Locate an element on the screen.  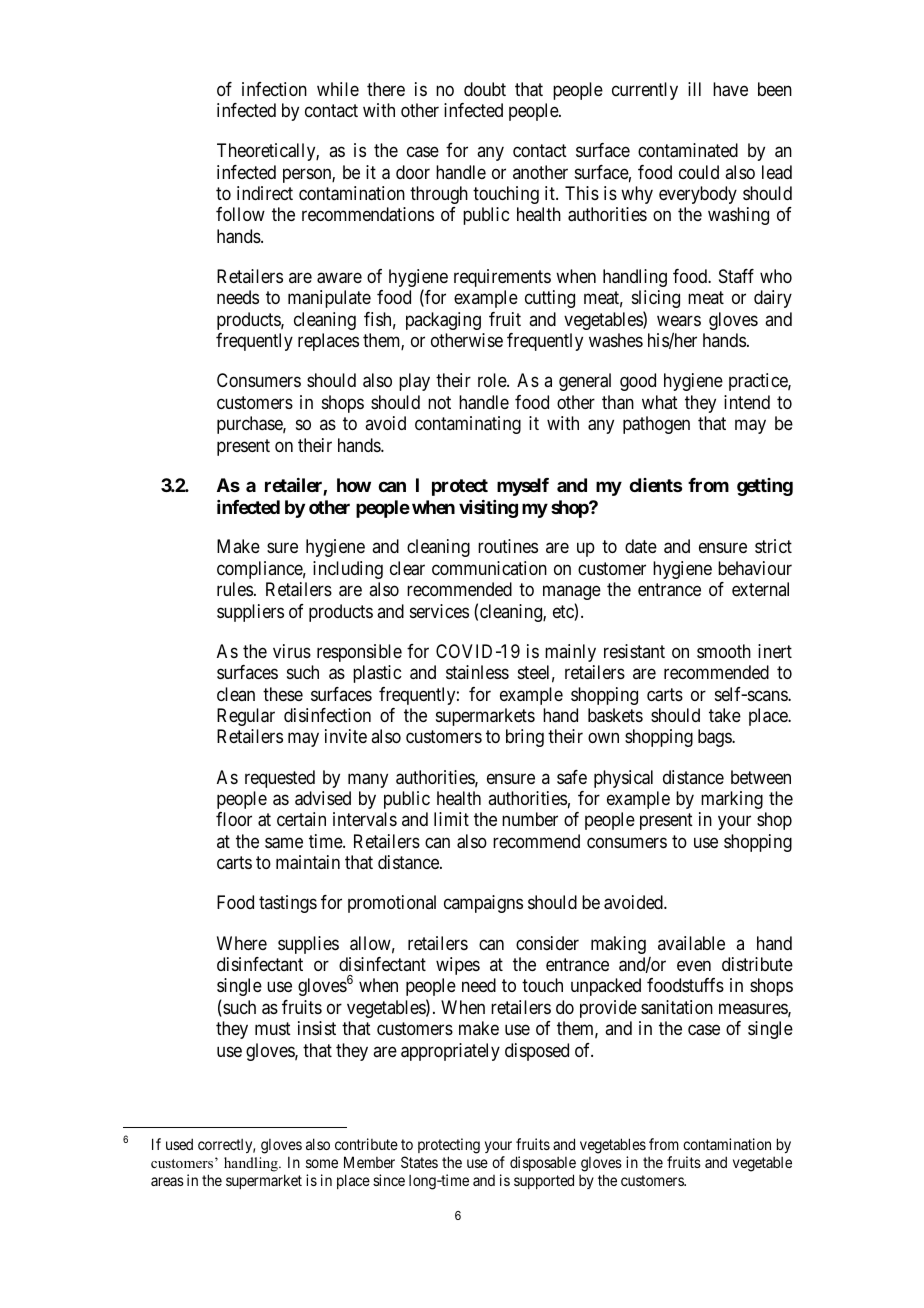
campaigns is located at coordinates (483, 904).
